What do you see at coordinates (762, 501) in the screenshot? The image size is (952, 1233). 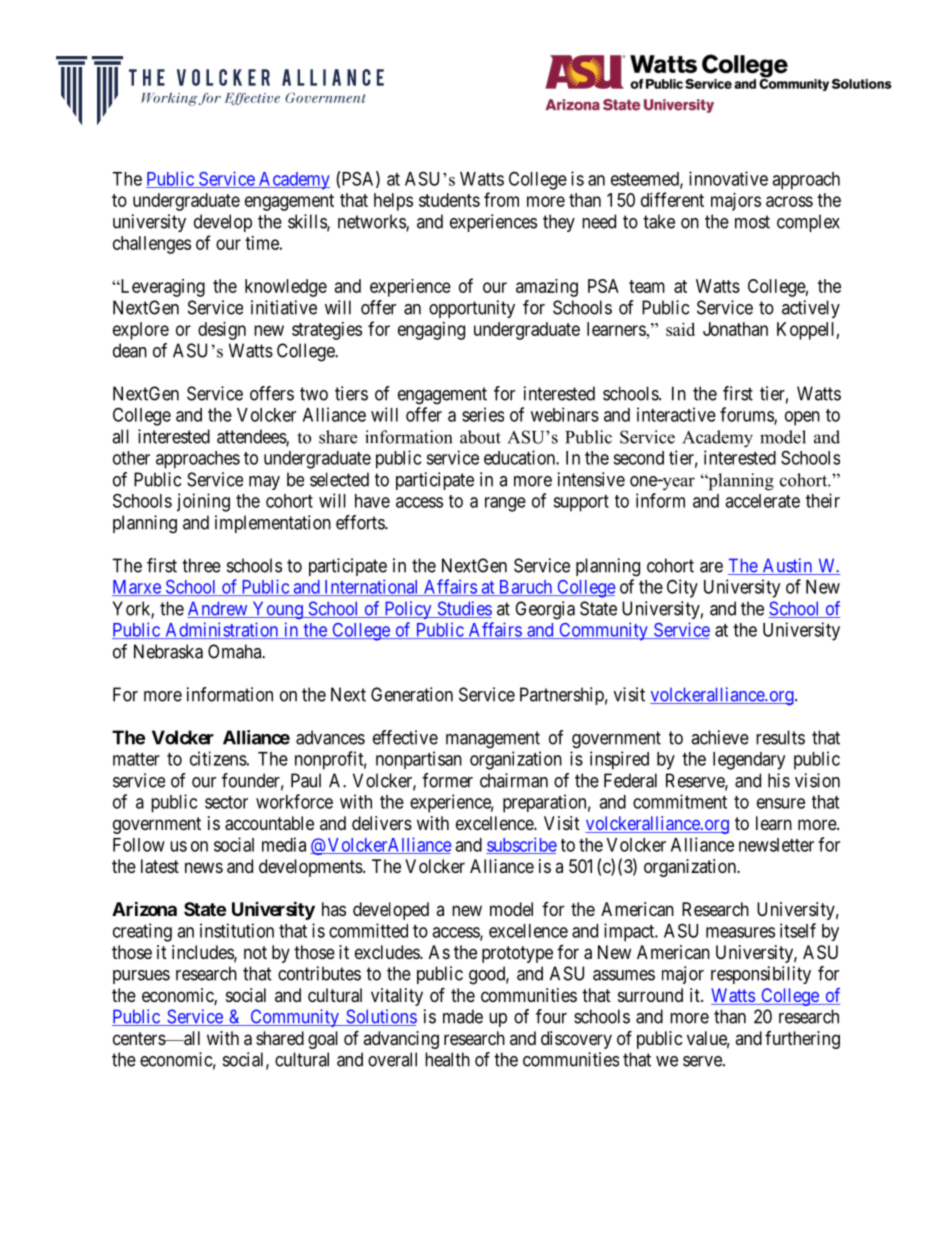 I see `accelerate` at bounding box center [762, 501].
